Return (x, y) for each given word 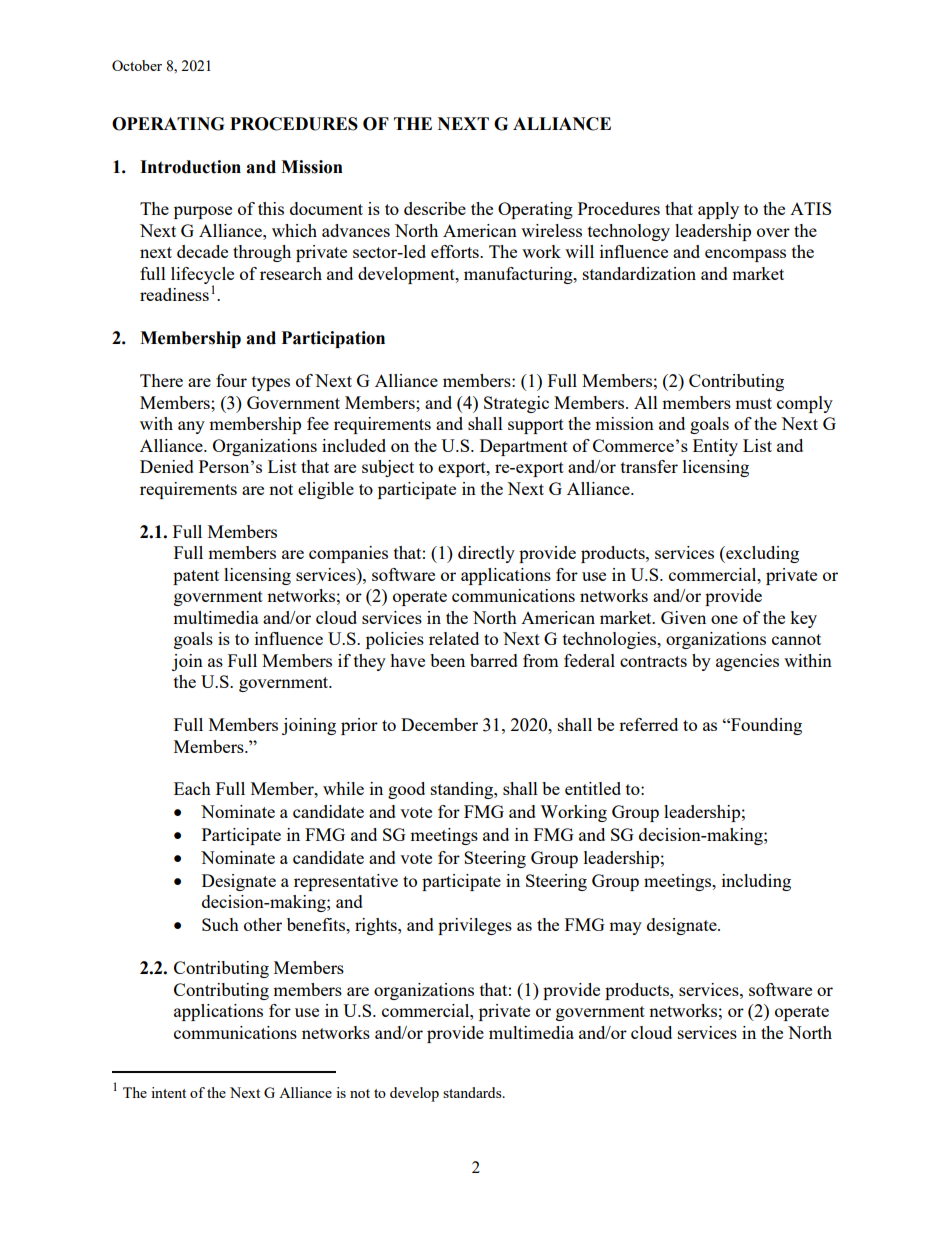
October (137, 65)
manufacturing (519, 275)
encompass (745, 255)
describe (435, 208)
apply (718, 210)
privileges (475, 926)
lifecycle (202, 276)
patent (196, 577)
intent (168, 1092)
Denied (167, 466)
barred (494, 660)
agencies (747, 662)
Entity (715, 447)
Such (220, 924)
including (756, 882)
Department (524, 447)
